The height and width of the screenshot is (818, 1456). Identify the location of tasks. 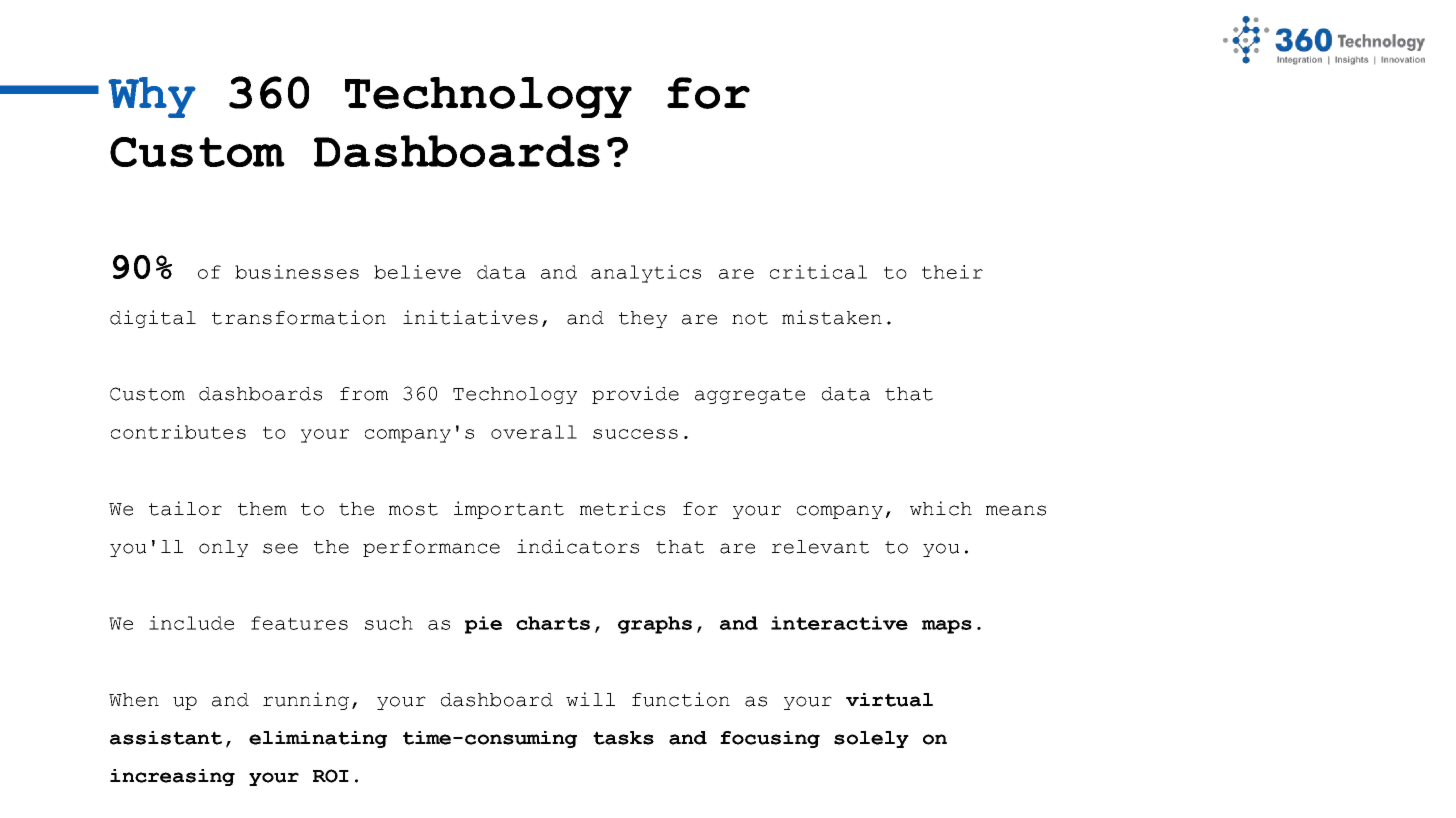
(623, 738).
